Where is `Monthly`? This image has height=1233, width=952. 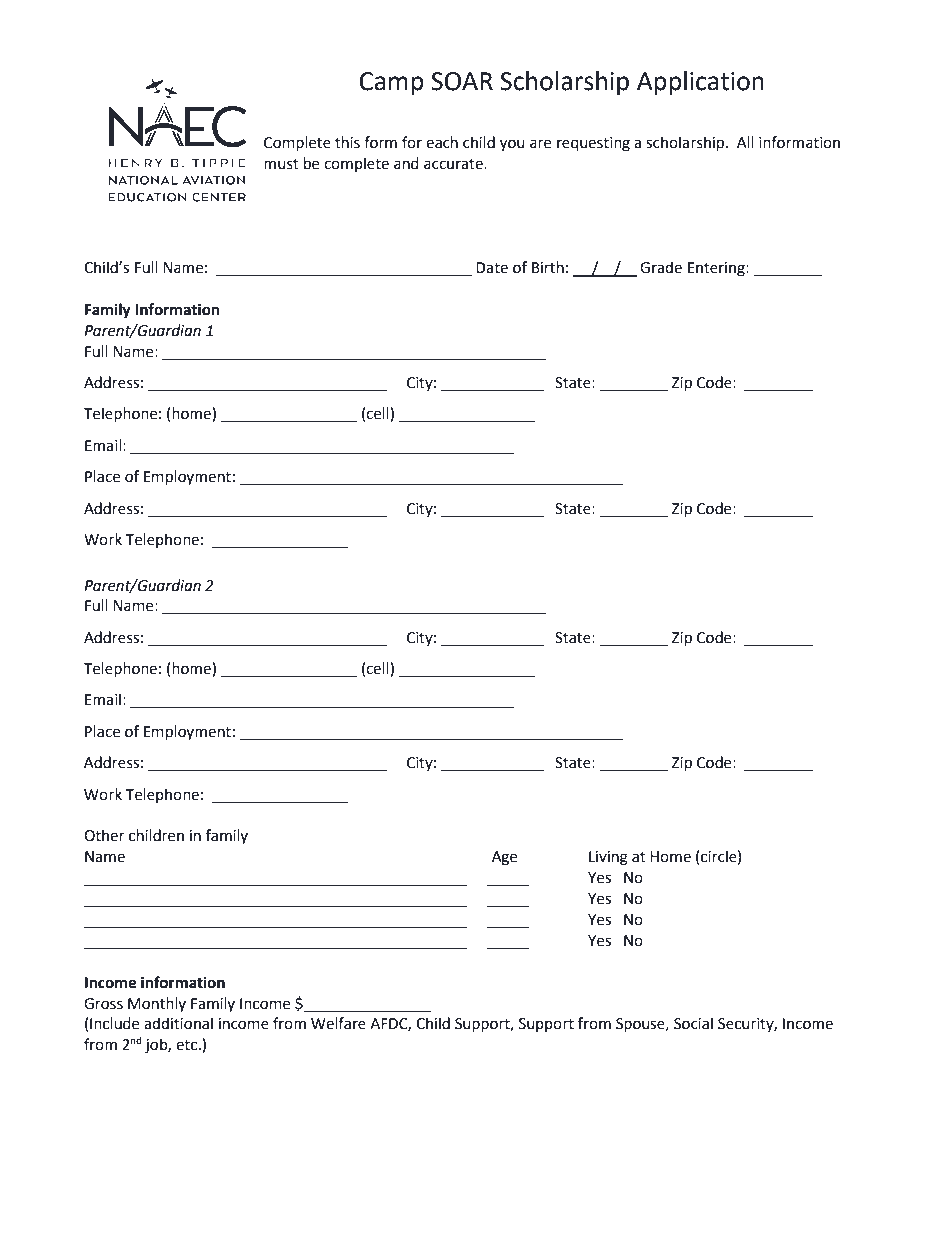
Monthly is located at coordinates (157, 1004).
